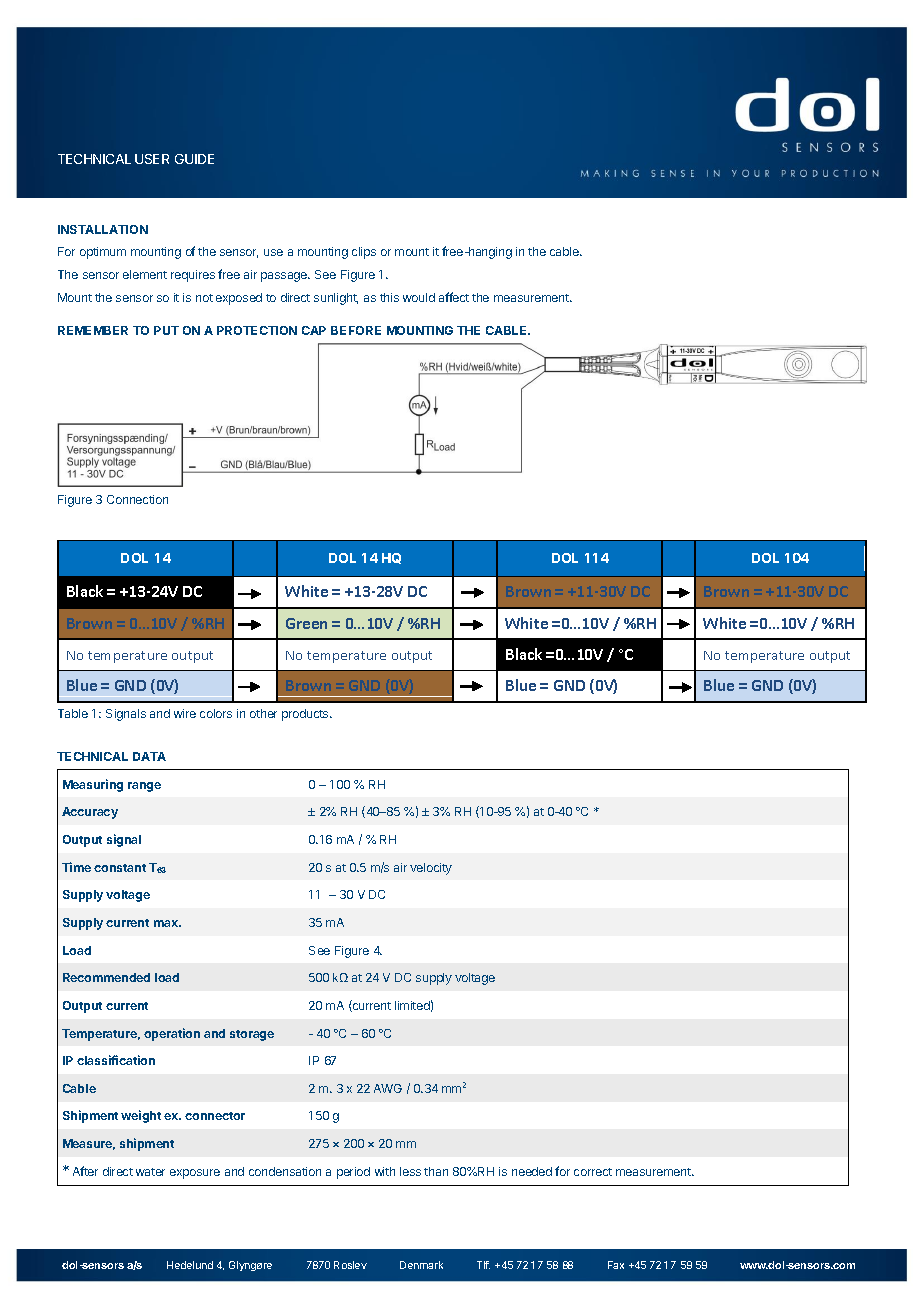  I want to click on would, so click(419, 297).
